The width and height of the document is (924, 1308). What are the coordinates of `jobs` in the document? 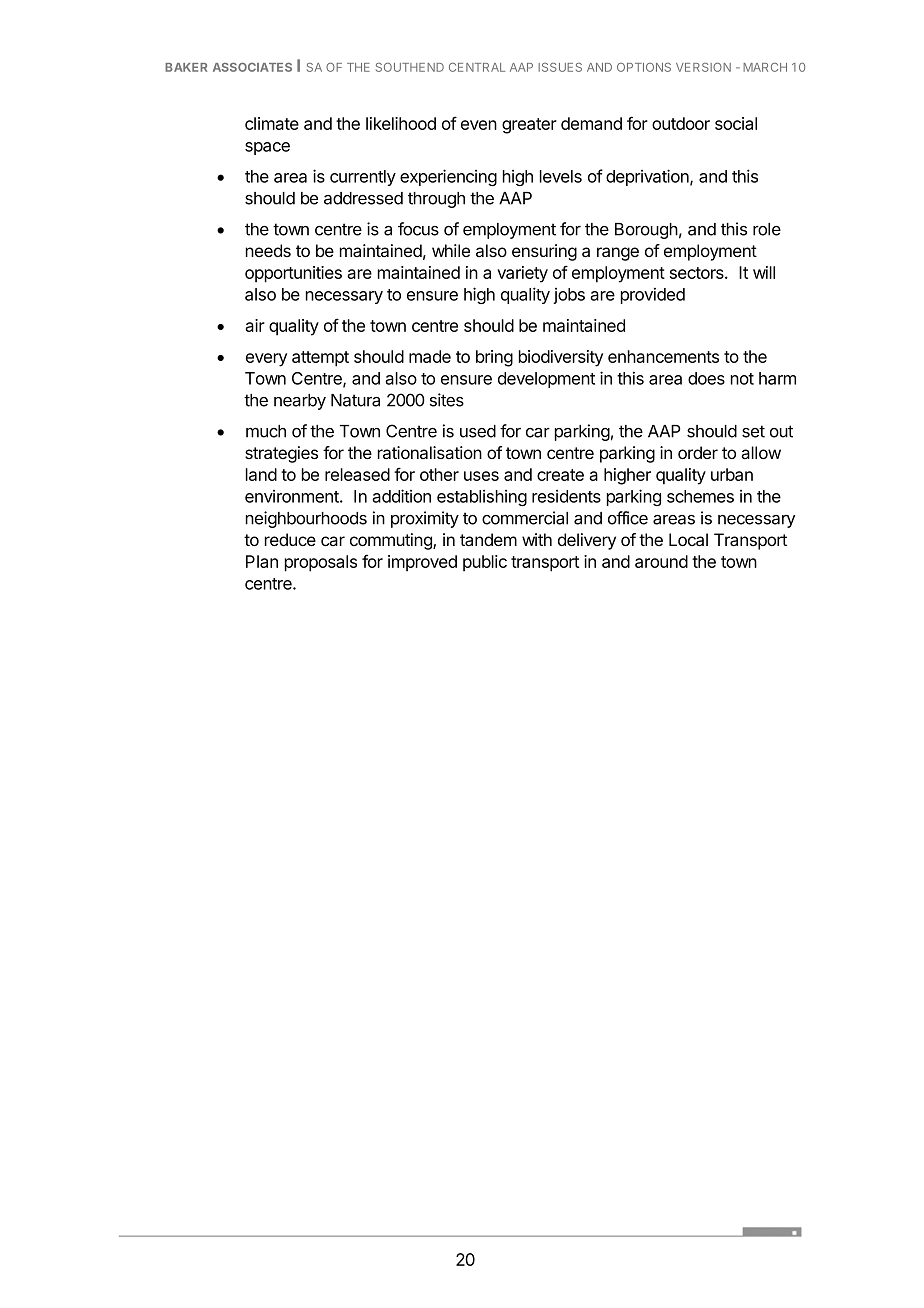 It's located at (569, 296).
